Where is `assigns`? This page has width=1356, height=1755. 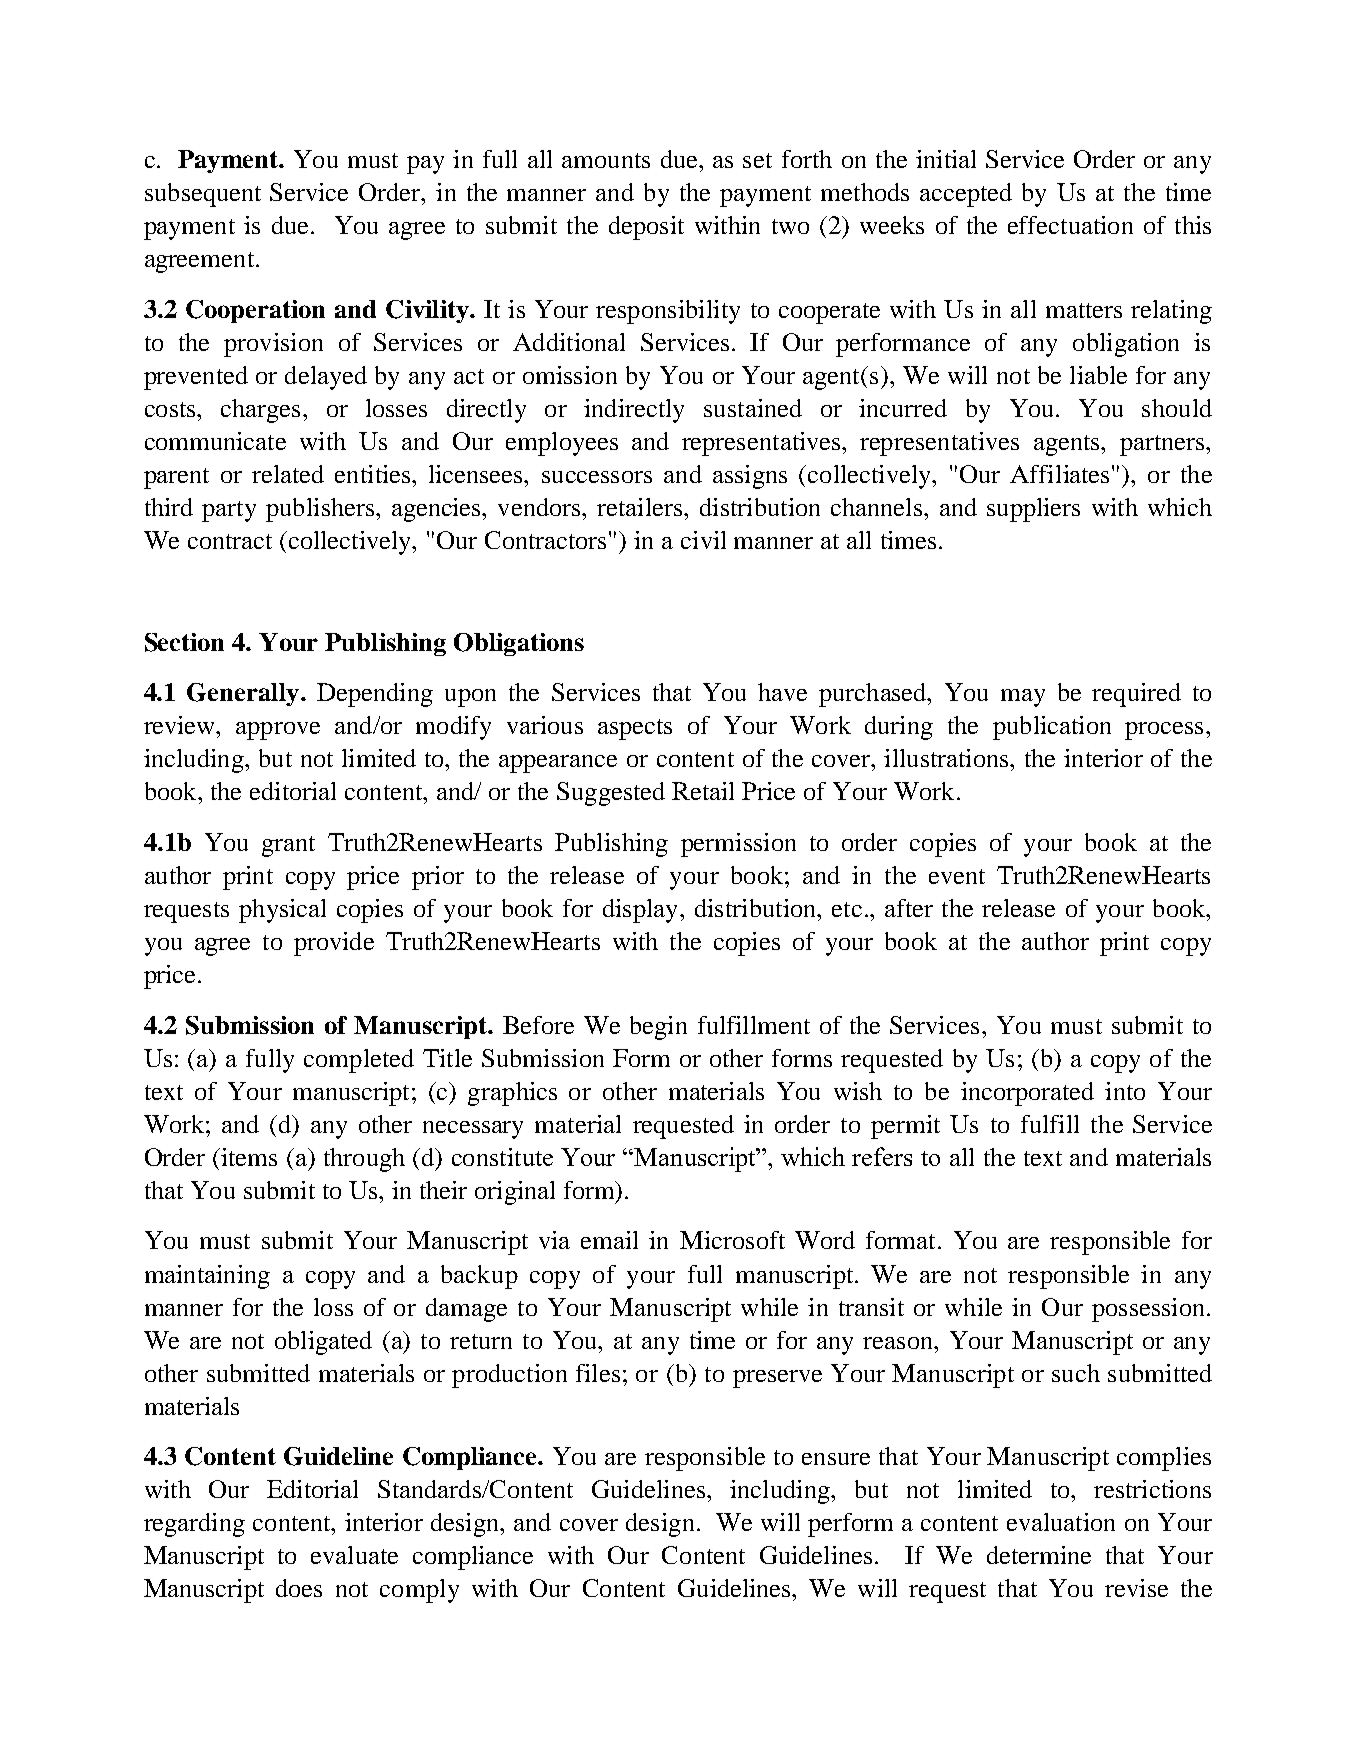
assigns is located at coordinates (750, 477).
